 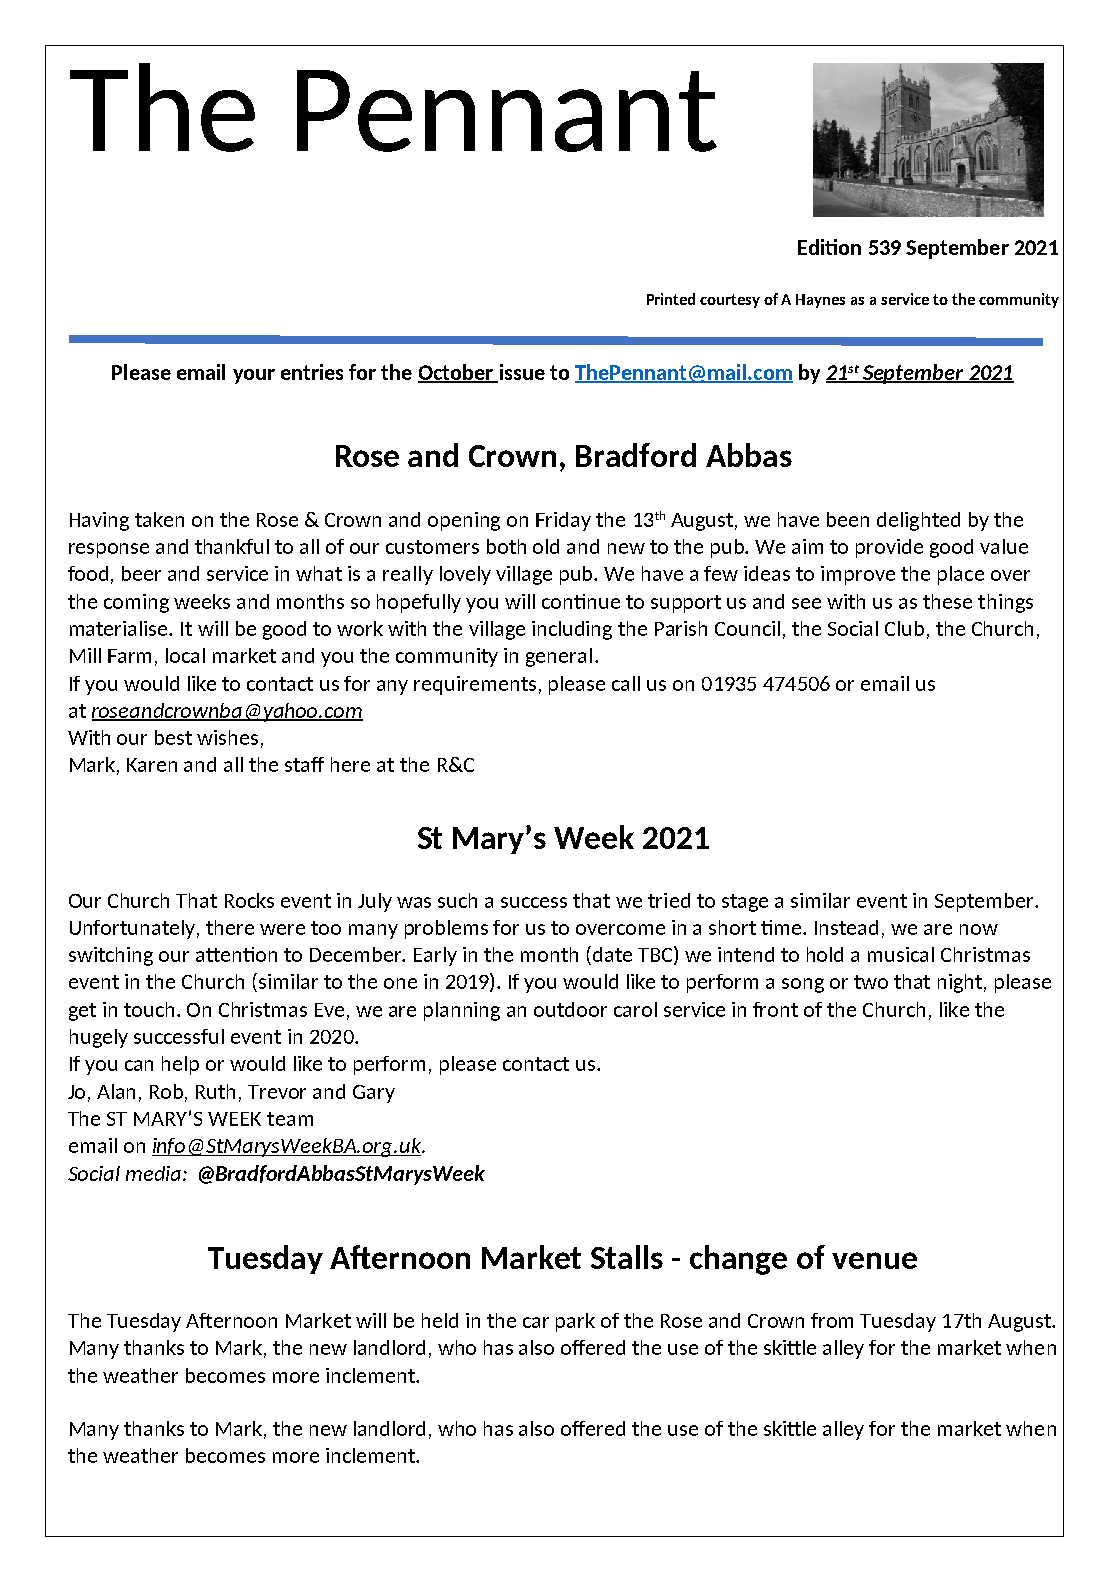 What do you see at coordinates (918, 521) in the screenshot?
I see `delighted` at bounding box center [918, 521].
